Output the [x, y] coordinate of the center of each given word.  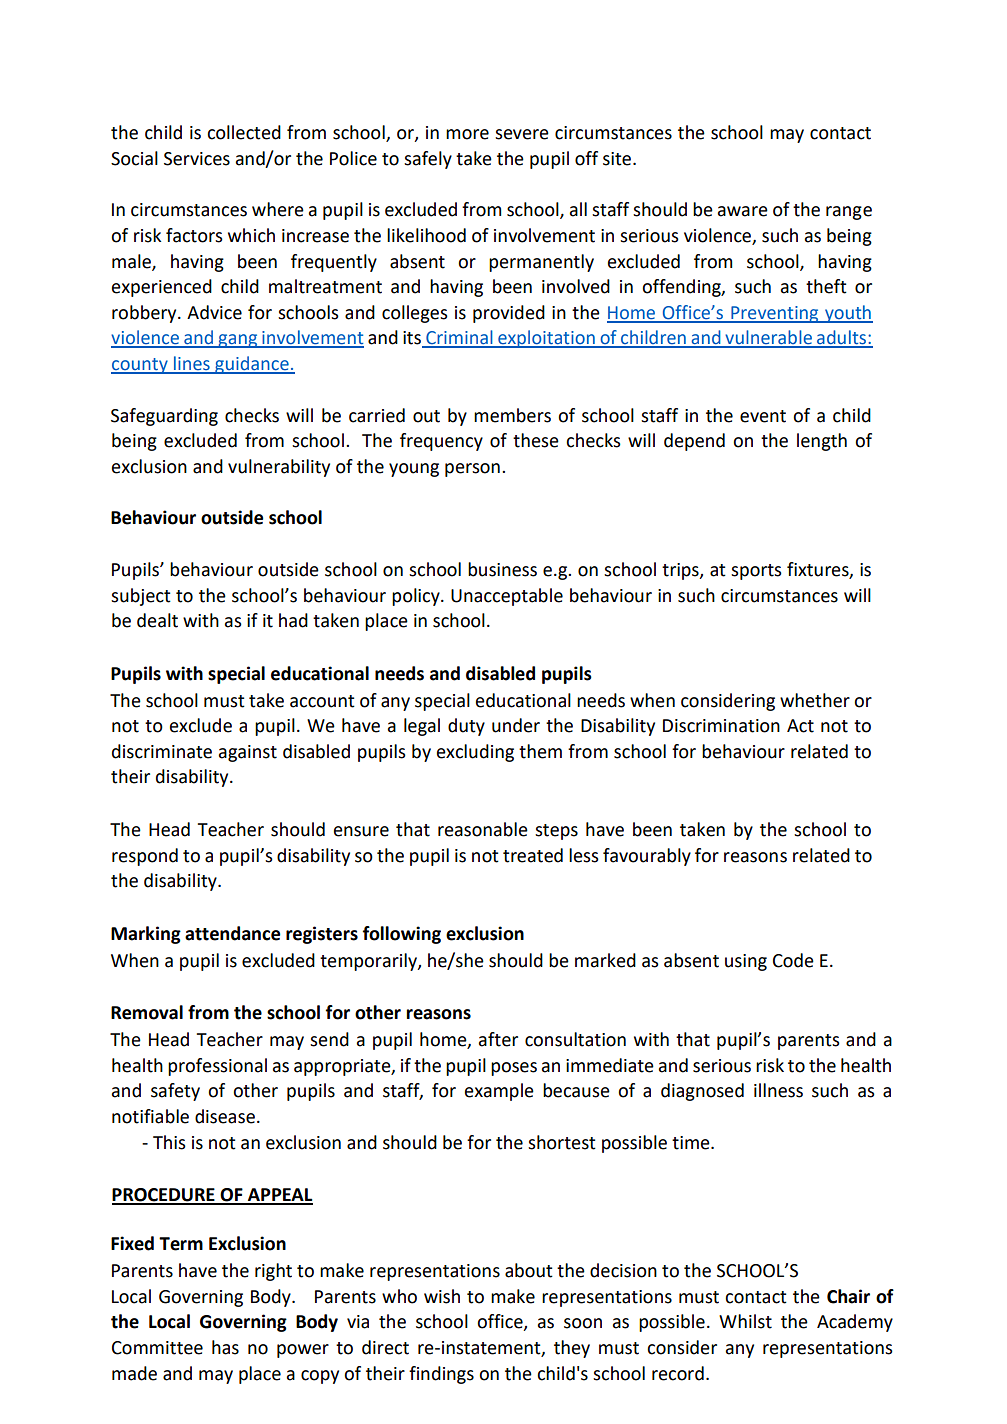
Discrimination [721, 726]
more [467, 134]
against [248, 753]
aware [743, 211]
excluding [475, 753]
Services [197, 159]
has [225, 1347]
